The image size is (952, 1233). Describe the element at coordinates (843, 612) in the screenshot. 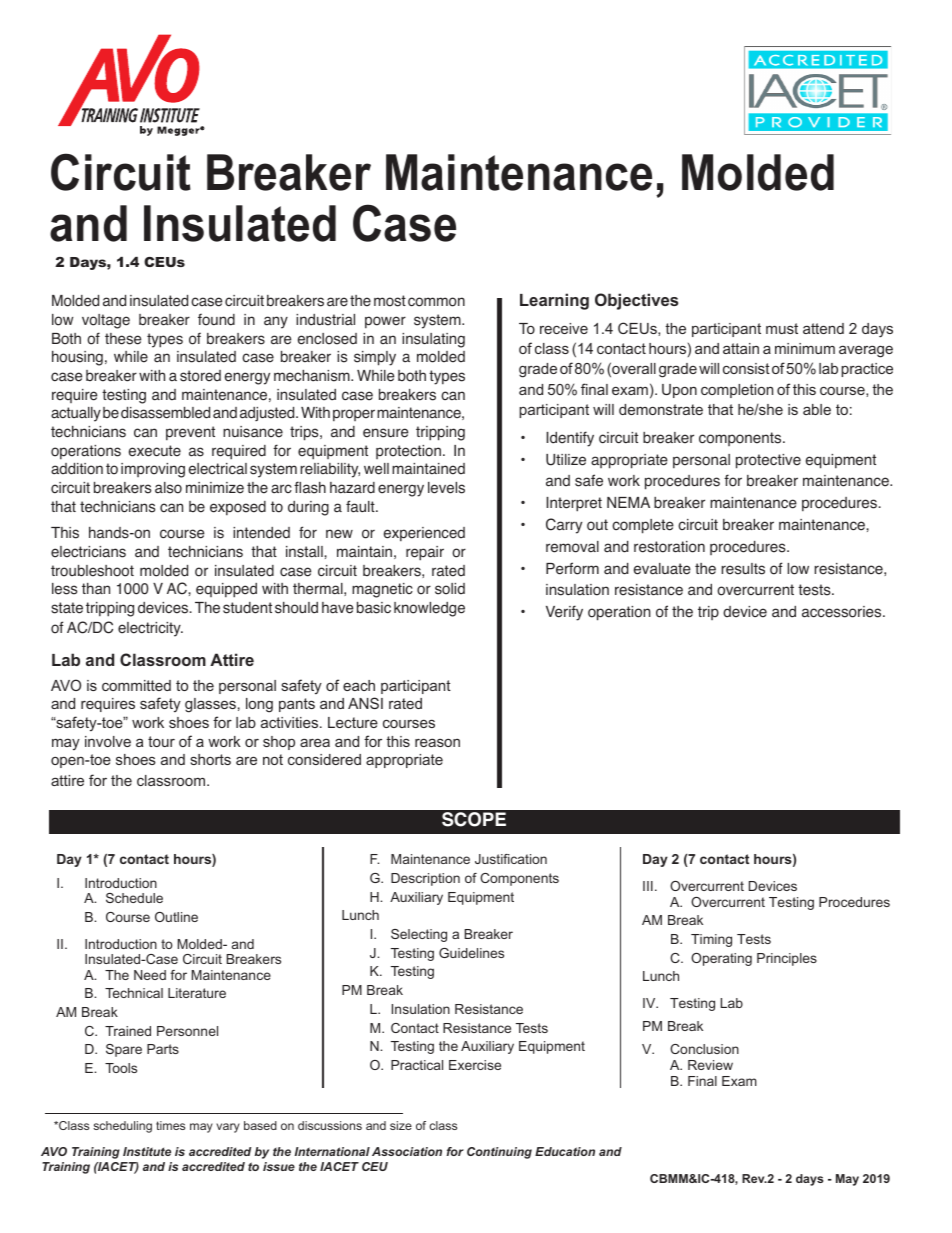

I see `accessories` at that location.
